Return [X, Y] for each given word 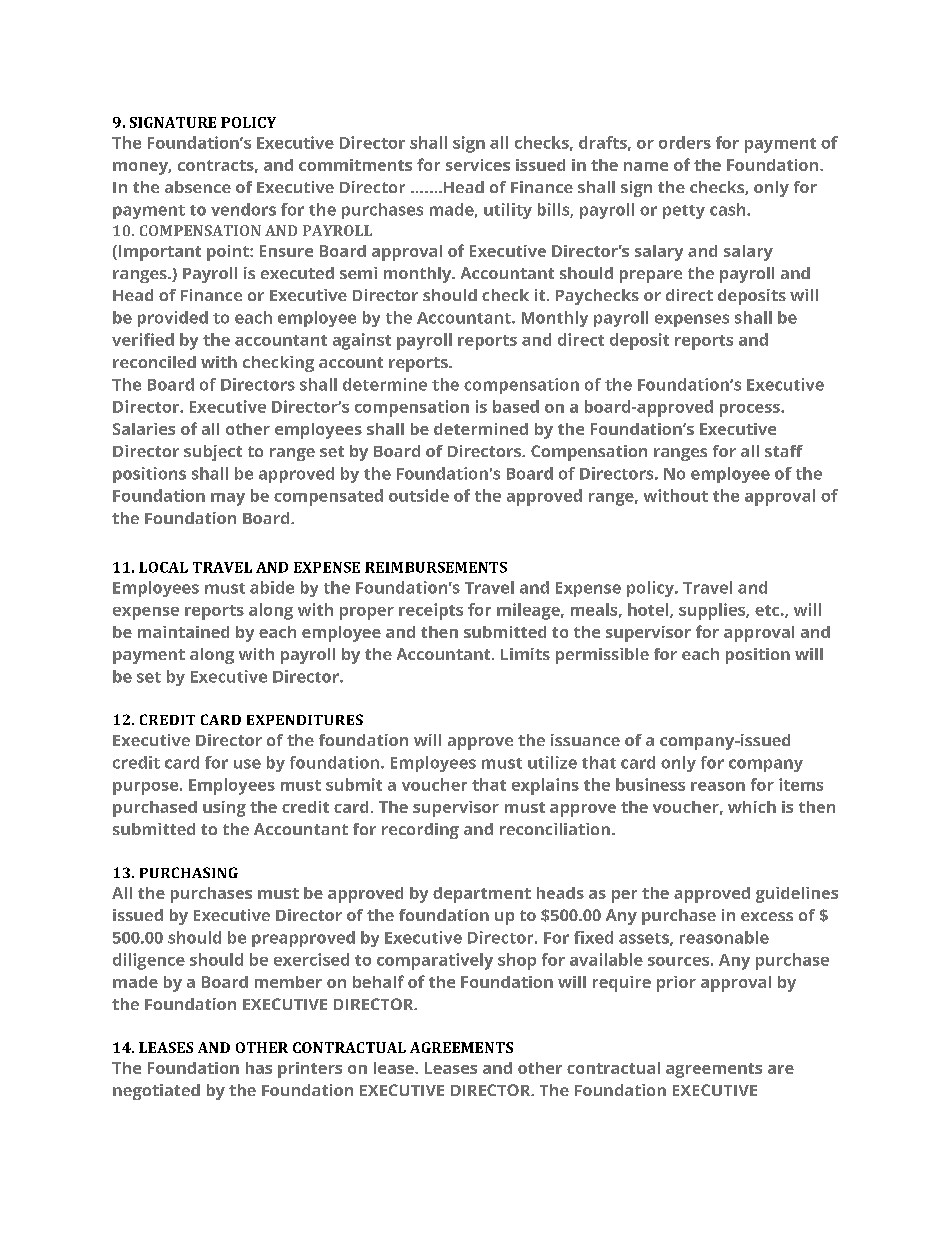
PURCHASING [189, 872]
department [482, 895]
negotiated [156, 1092]
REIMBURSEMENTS [436, 567]
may [228, 499]
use [247, 764]
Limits [525, 654]
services [478, 165]
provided [173, 319]
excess [767, 916]
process [751, 410]
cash [729, 209]
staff [784, 451]
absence [198, 187]
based [516, 406]
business [650, 784]
